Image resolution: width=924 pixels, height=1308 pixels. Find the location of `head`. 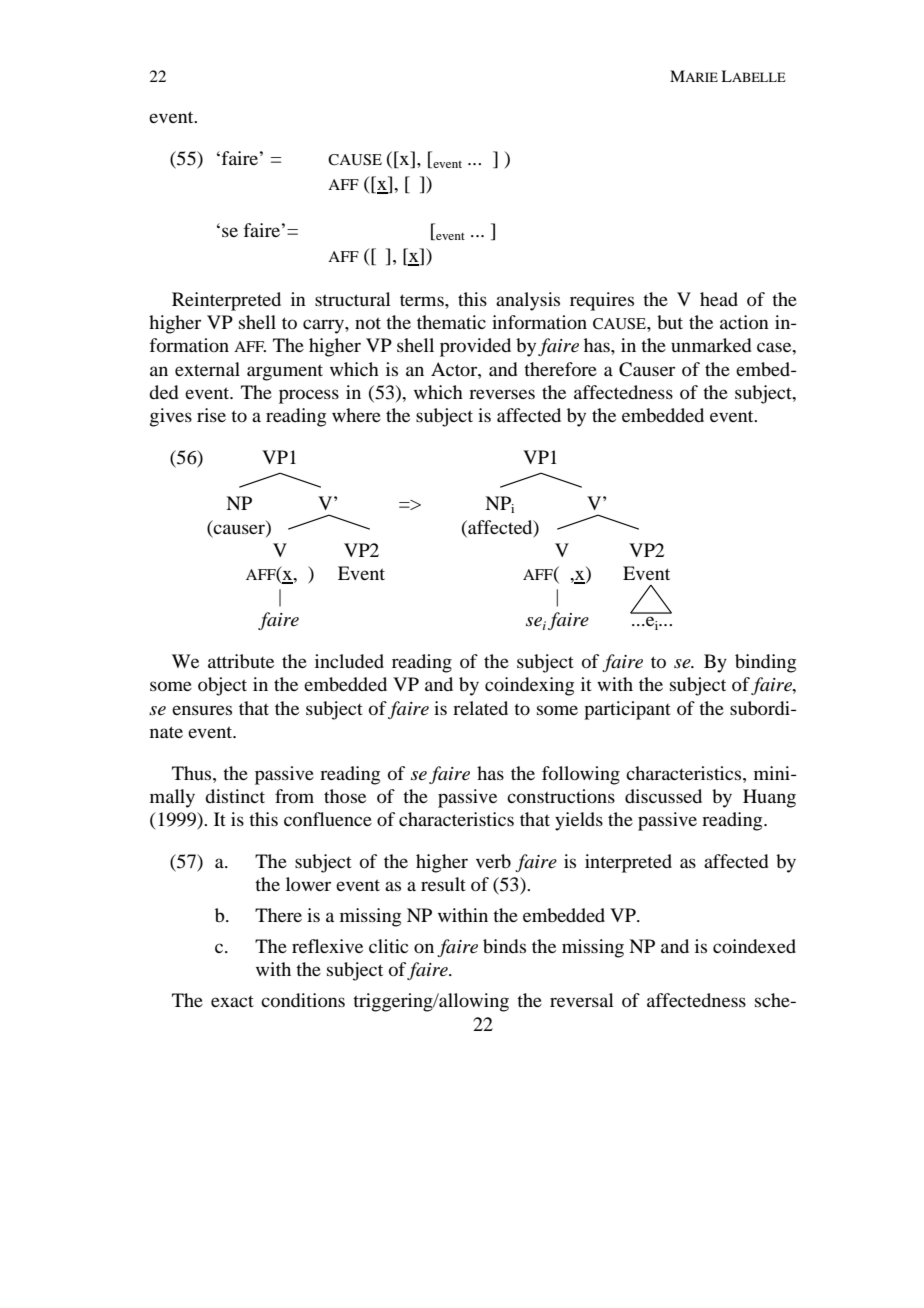

head is located at coordinates (719, 299).
